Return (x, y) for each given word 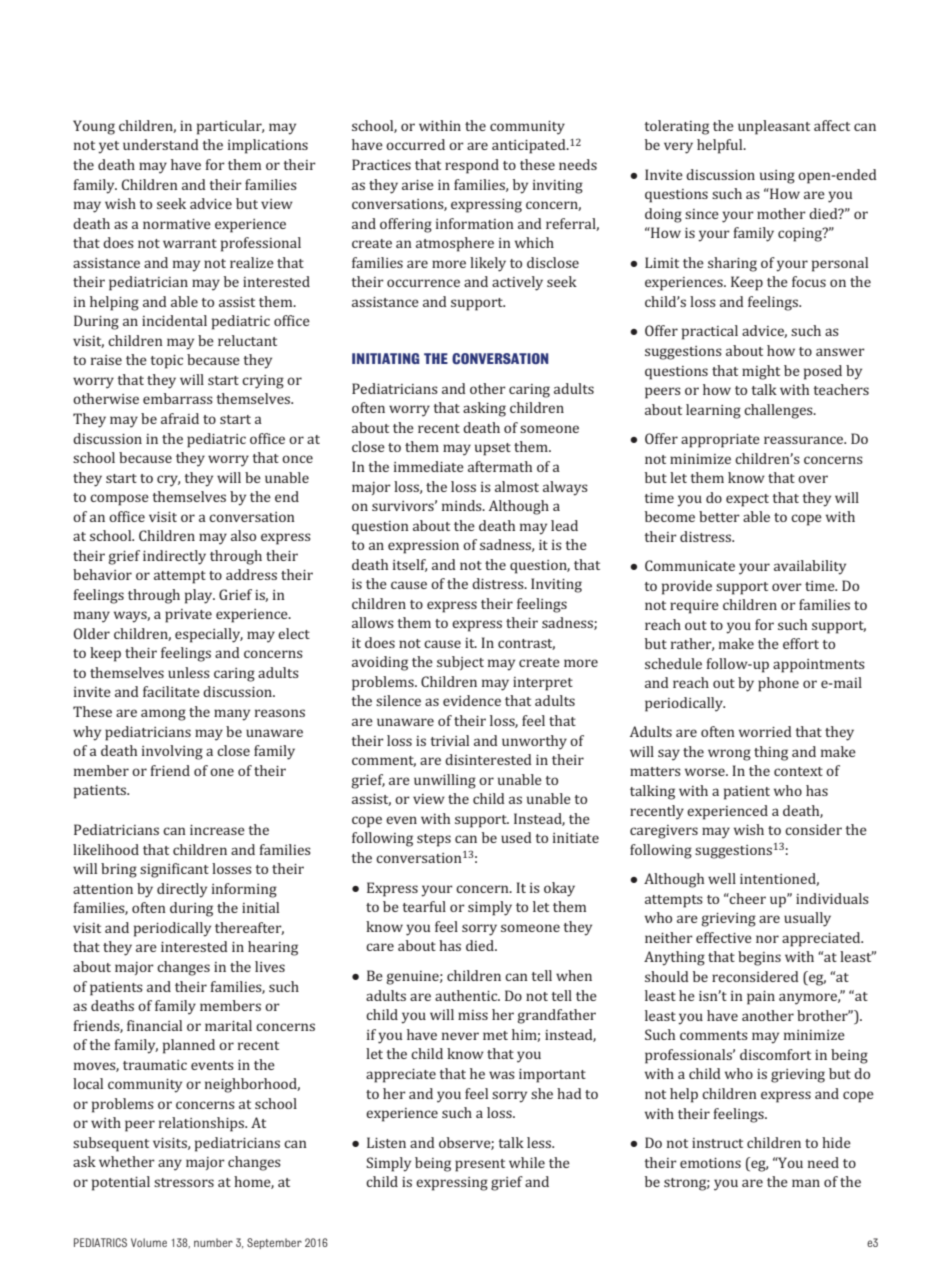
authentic (467, 995)
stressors (184, 1182)
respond (472, 166)
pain (761, 998)
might (761, 372)
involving (172, 752)
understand (161, 144)
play (200, 596)
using (777, 177)
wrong (729, 755)
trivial (449, 740)
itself (410, 565)
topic (166, 362)
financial (154, 1025)
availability (810, 567)
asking (484, 409)
